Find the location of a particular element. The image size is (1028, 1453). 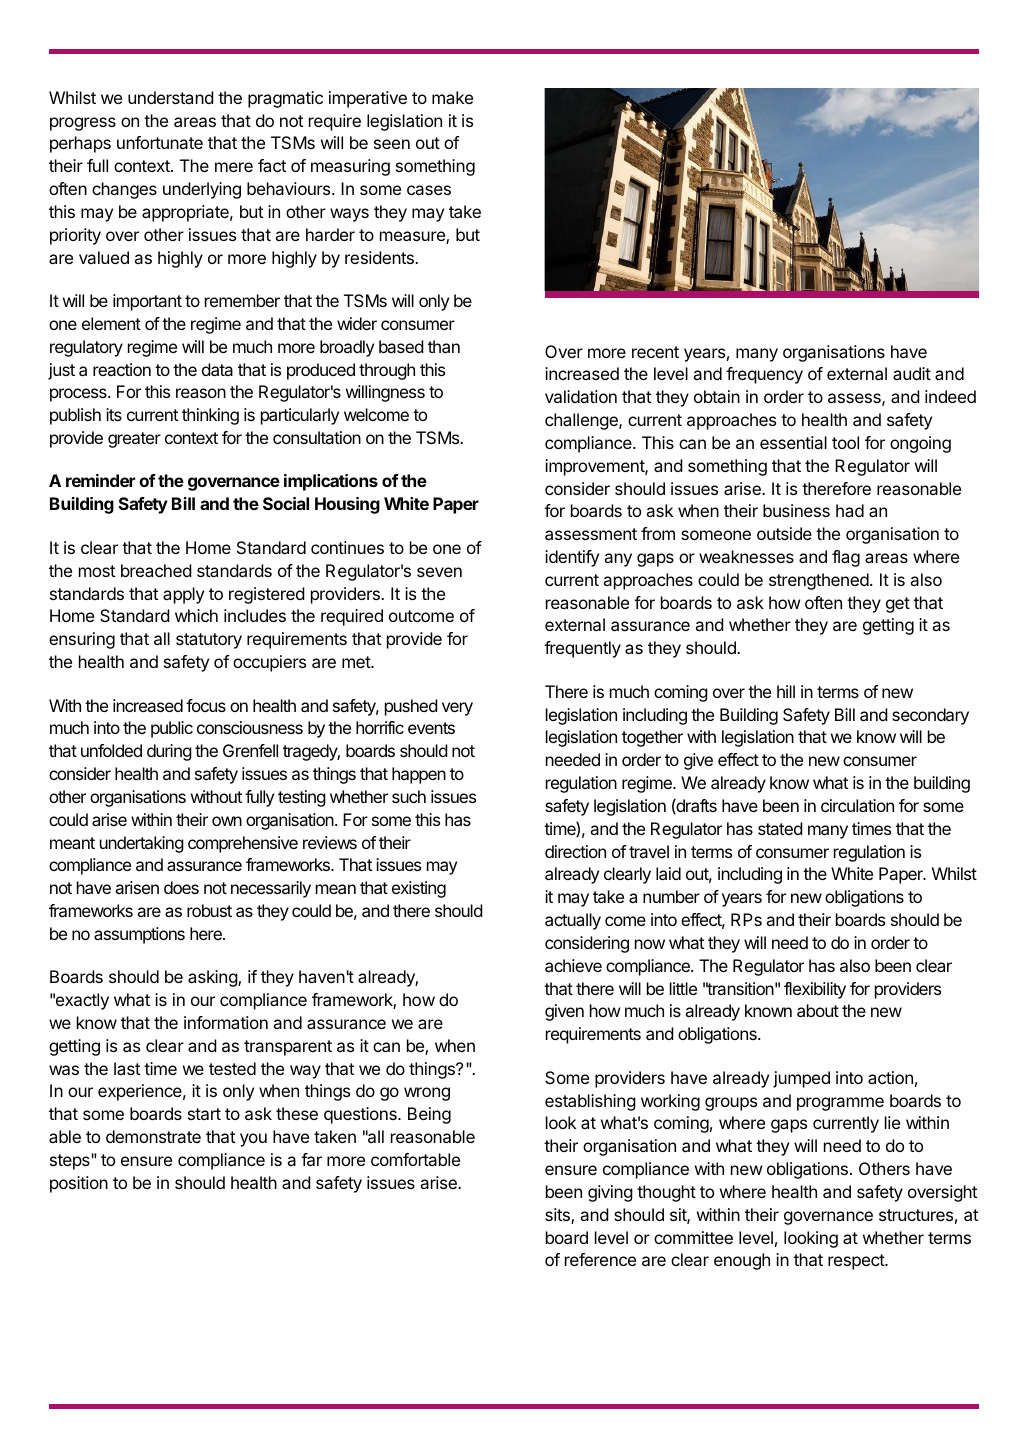

hill is located at coordinates (786, 691).
